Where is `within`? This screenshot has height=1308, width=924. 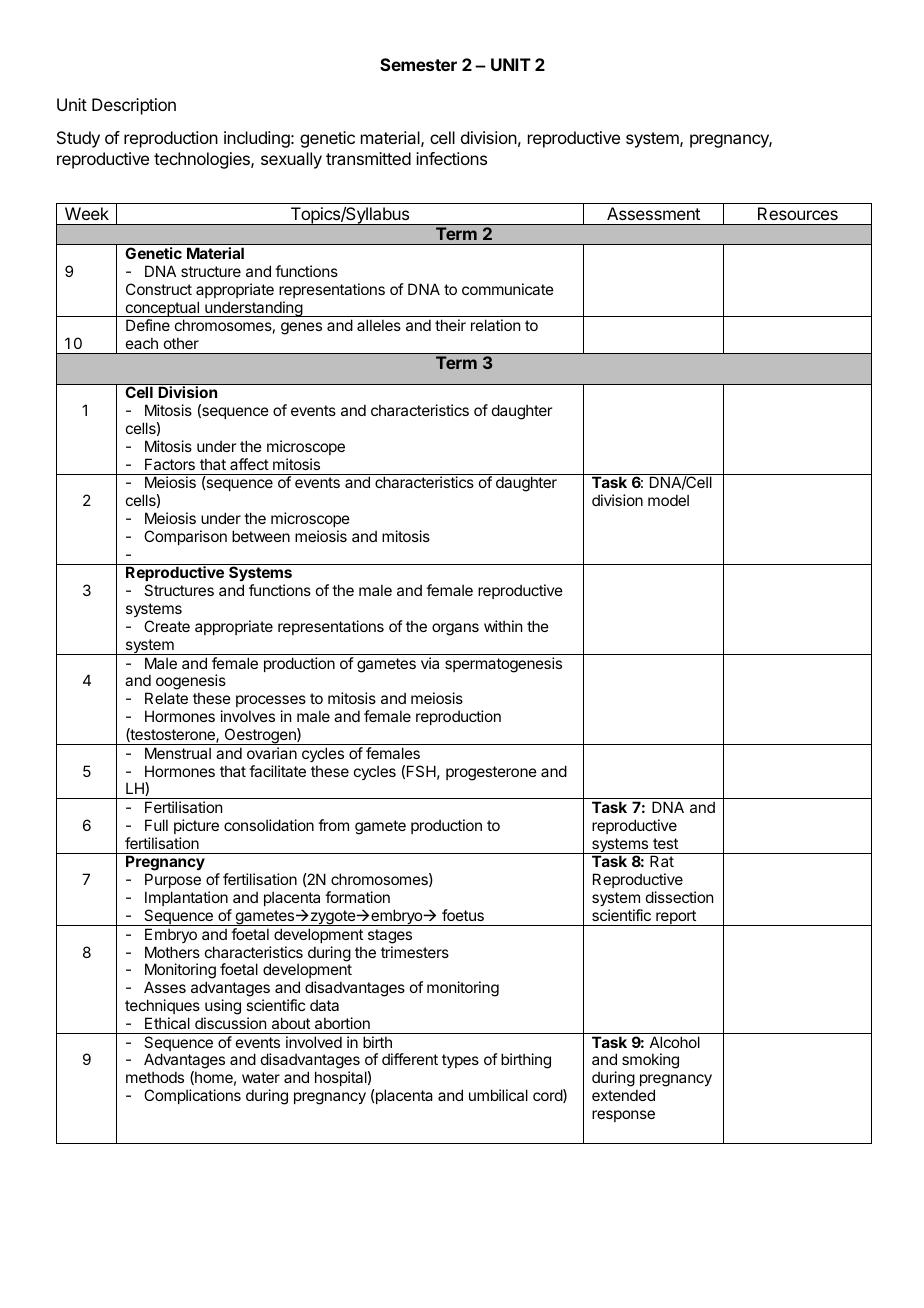 within is located at coordinates (503, 626).
